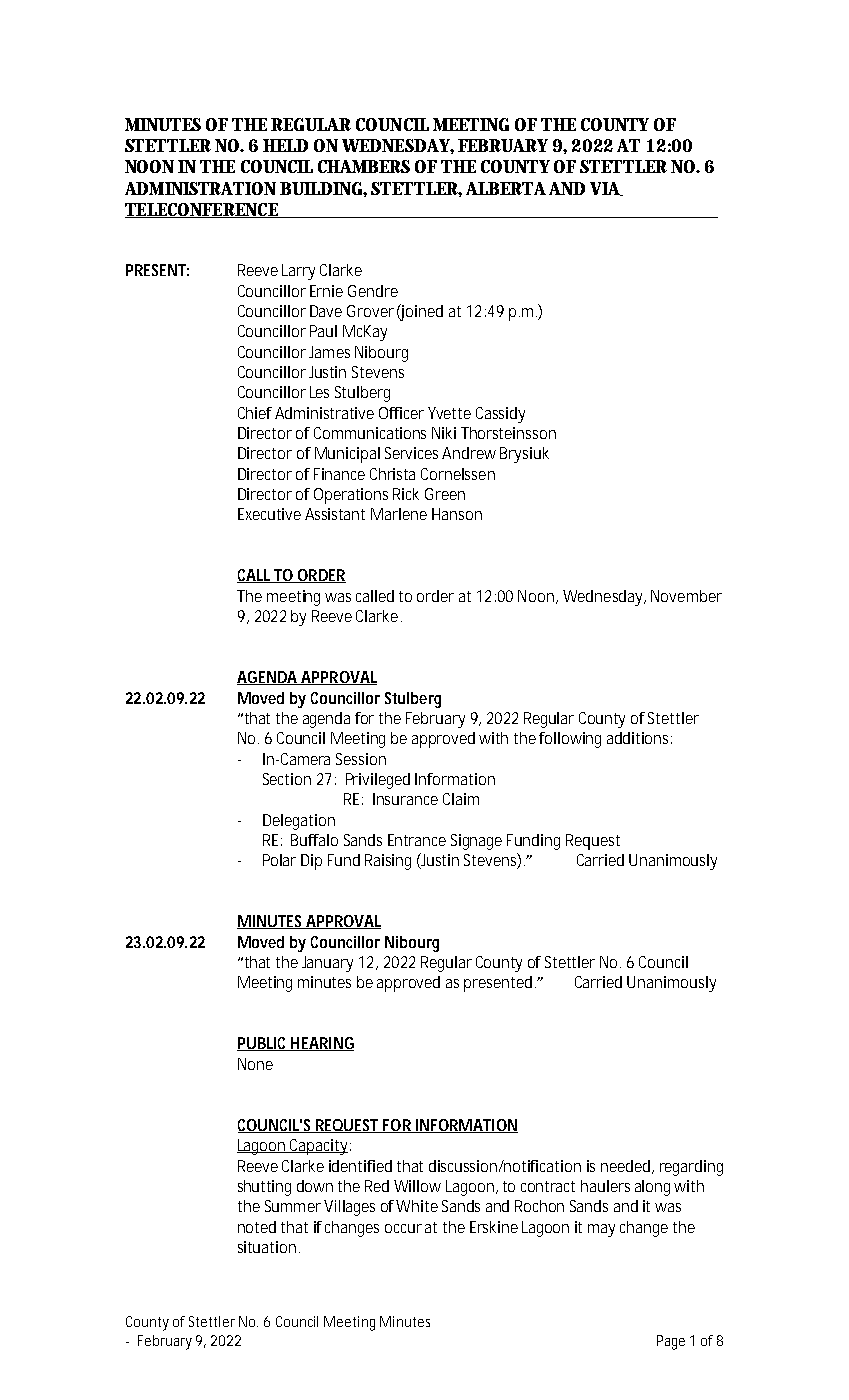 This page has width=849, height=1400. I want to click on VIA, so click(606, 189).
